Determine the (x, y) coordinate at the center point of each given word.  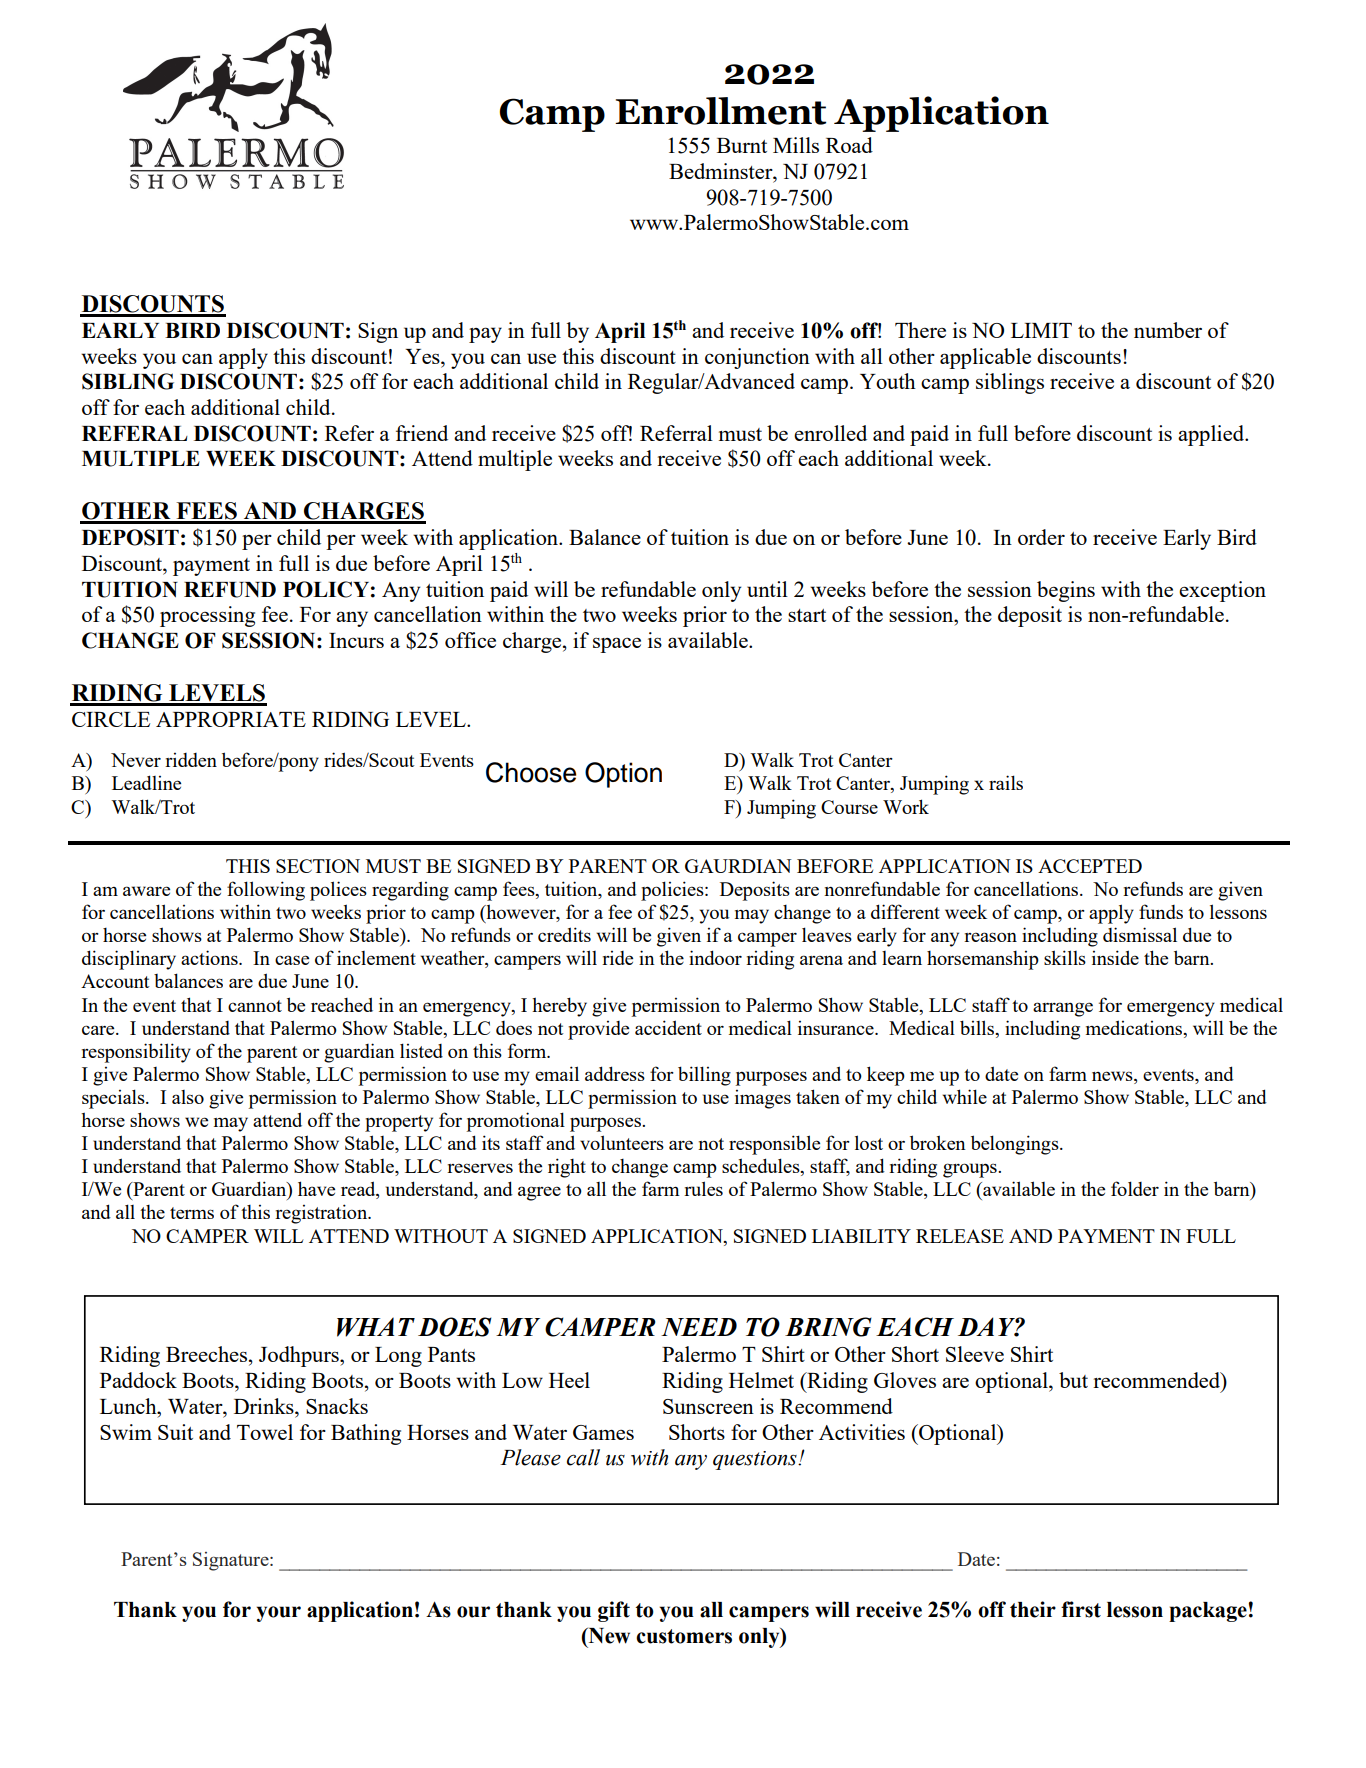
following (266, 891)
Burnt (742, 145)
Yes (423, 356)
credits (564, 934)
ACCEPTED (1090, 866)
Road (849, 145)
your (279, 1614)
